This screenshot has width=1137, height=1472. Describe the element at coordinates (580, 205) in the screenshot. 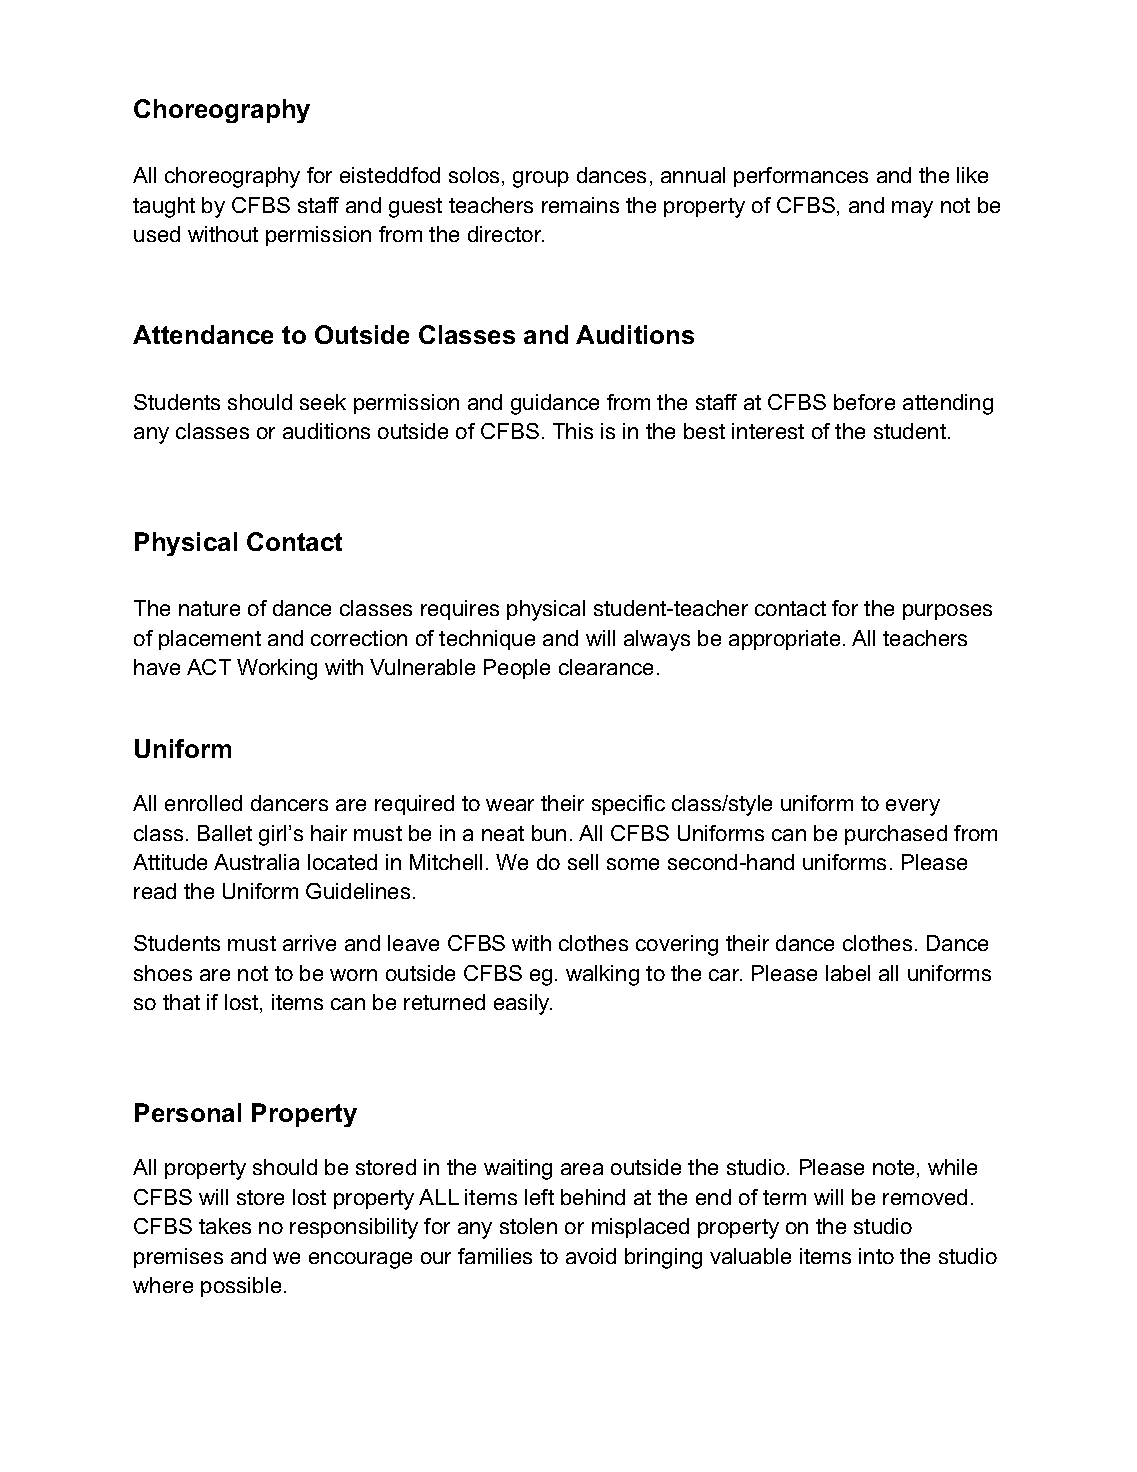

I see `remains` at that location.
